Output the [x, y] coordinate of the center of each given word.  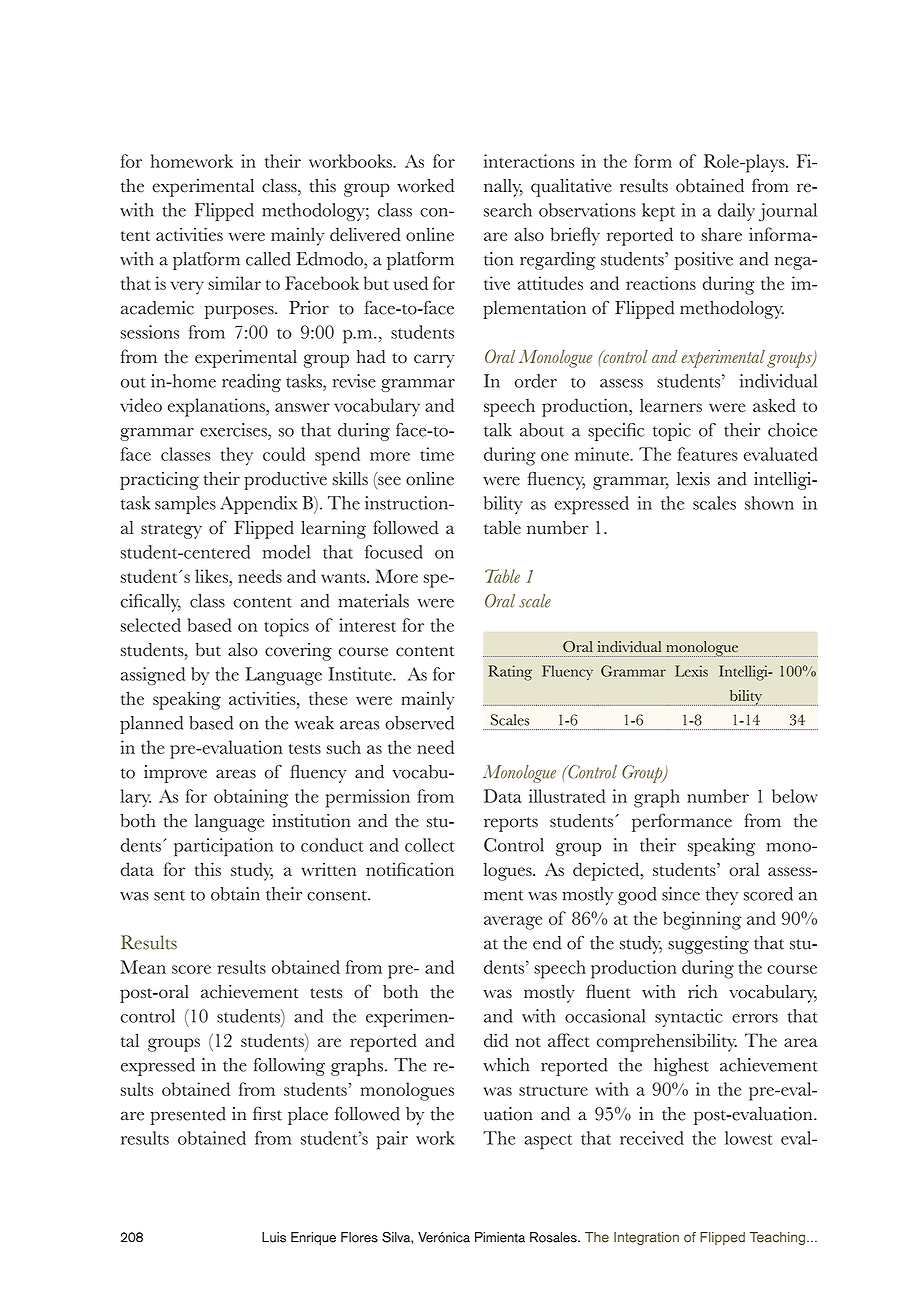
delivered [365, 234]
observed [419, 723]
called [268, 259]
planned [151, 725]
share [722, 234]
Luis [274, 1237]
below [795, 796]
